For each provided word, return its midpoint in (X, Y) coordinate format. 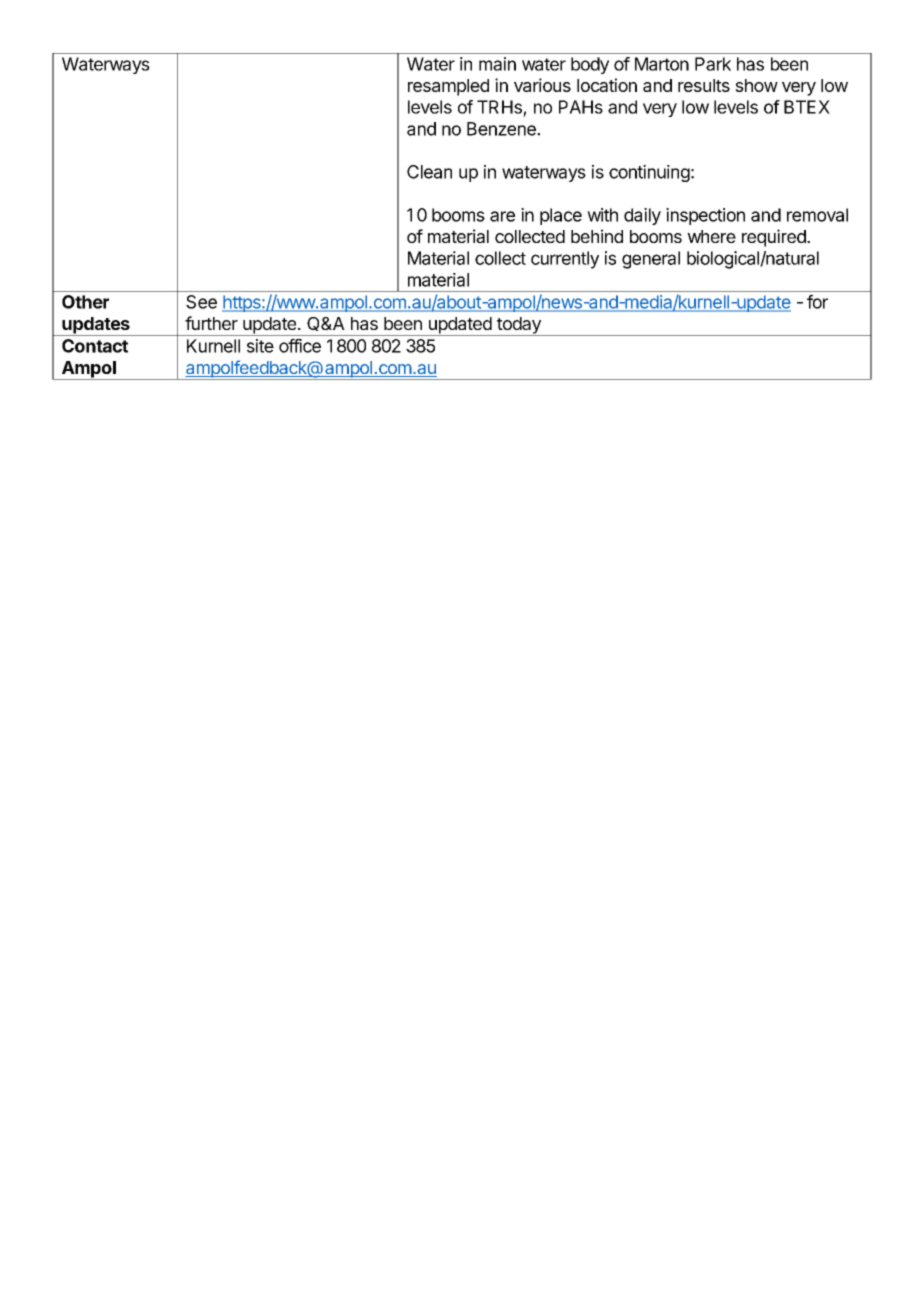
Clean (429, 172)
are (502, 216)
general (651, 260)
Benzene (502, 129)
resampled (448, 87)
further (211, 323)
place (561, 216)
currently (565, 260)
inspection (705, 216)
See (201, 302)
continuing (649, 173)
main (497, 64)
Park (713, 64)
